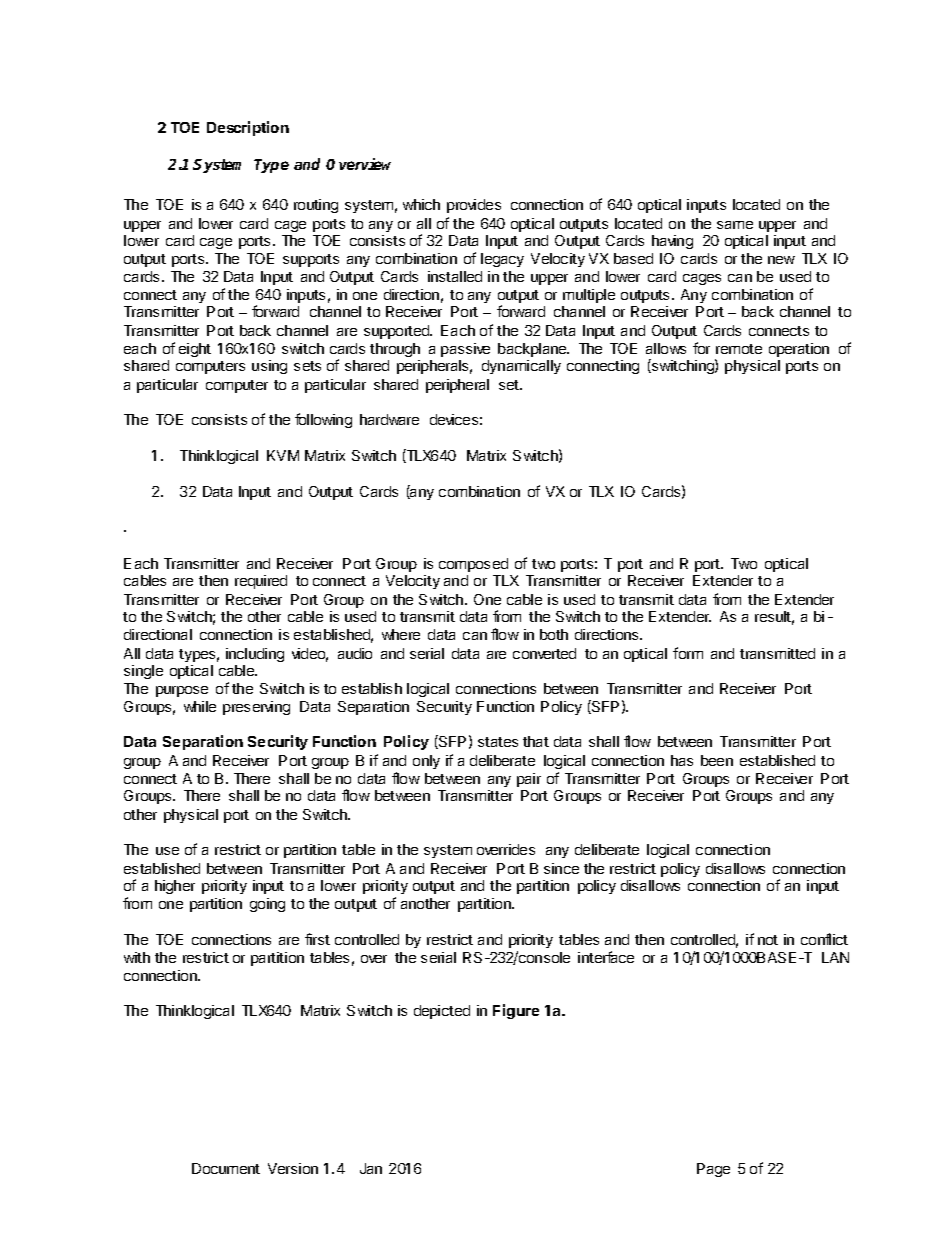  Describe the element at coordinates (474, 206) in the page. I see `provides` at that location.
